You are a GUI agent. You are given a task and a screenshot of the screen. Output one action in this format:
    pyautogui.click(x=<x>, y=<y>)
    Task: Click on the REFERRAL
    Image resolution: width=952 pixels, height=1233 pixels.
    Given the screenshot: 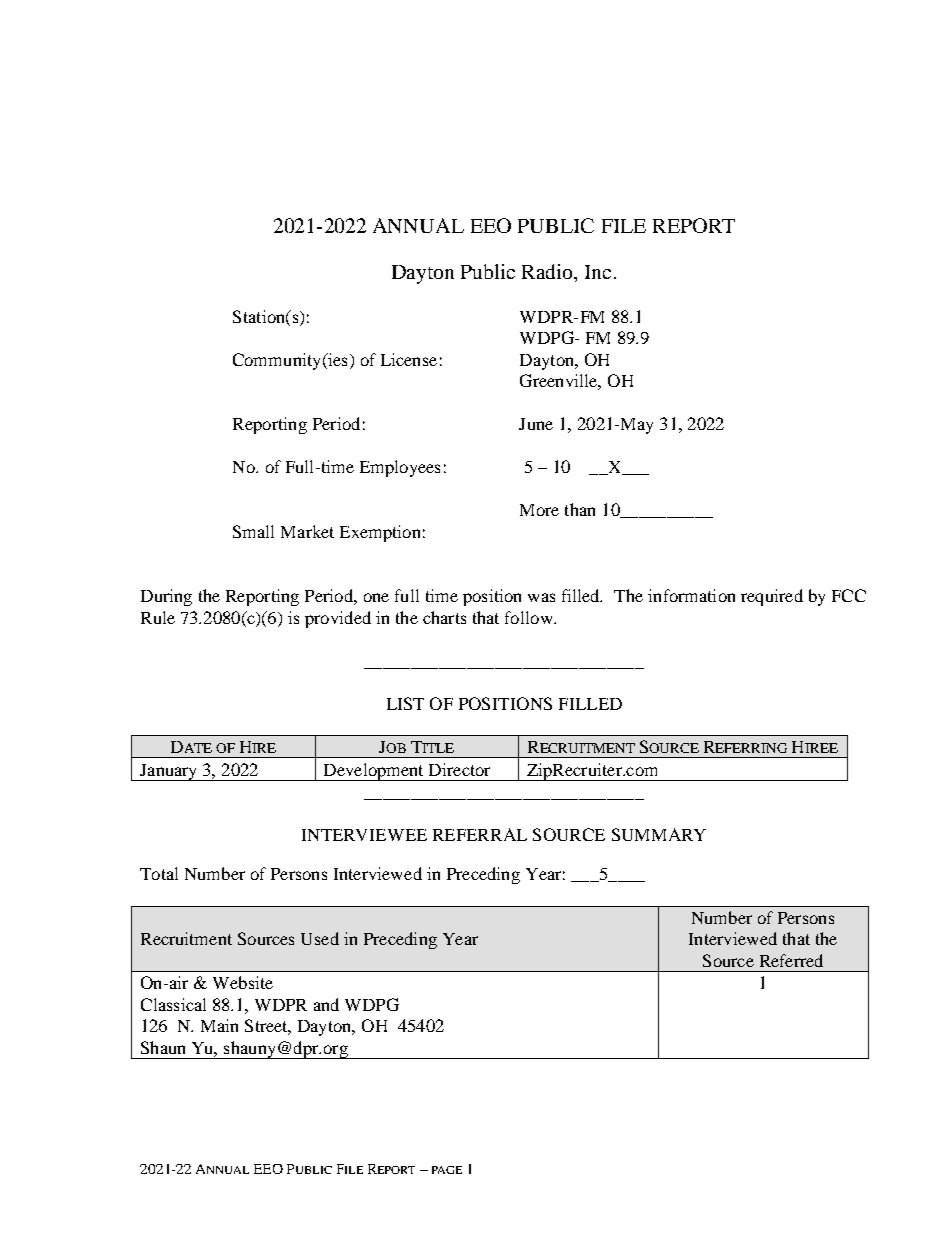 What is the action you would take?
    pyautogui.click(x=480, y=834)
